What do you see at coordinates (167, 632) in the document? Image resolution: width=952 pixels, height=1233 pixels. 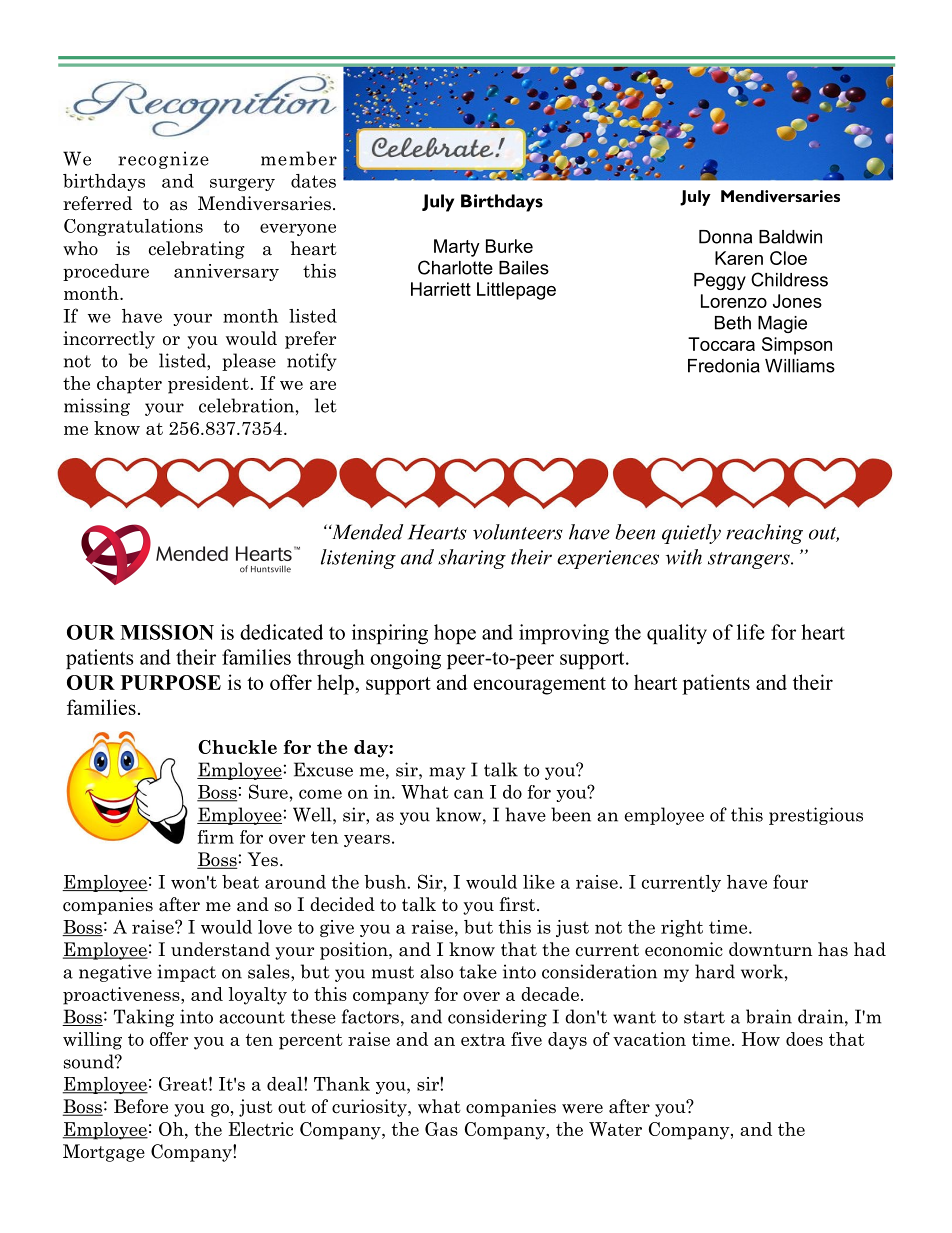 I see `MISSION` at bounding box center [167, 632].
